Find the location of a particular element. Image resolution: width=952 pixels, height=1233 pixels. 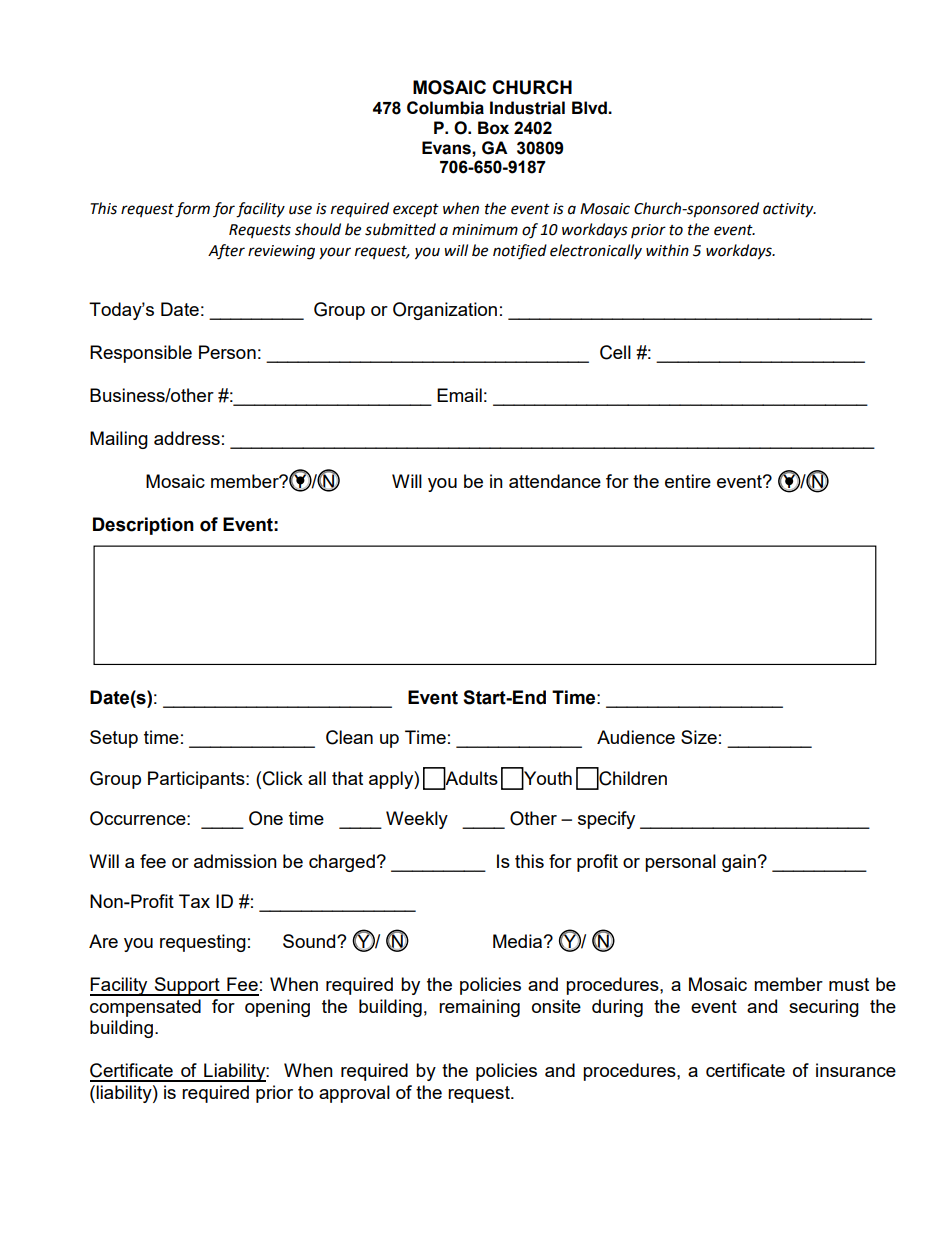

form is located at coordinates (192, 210).
